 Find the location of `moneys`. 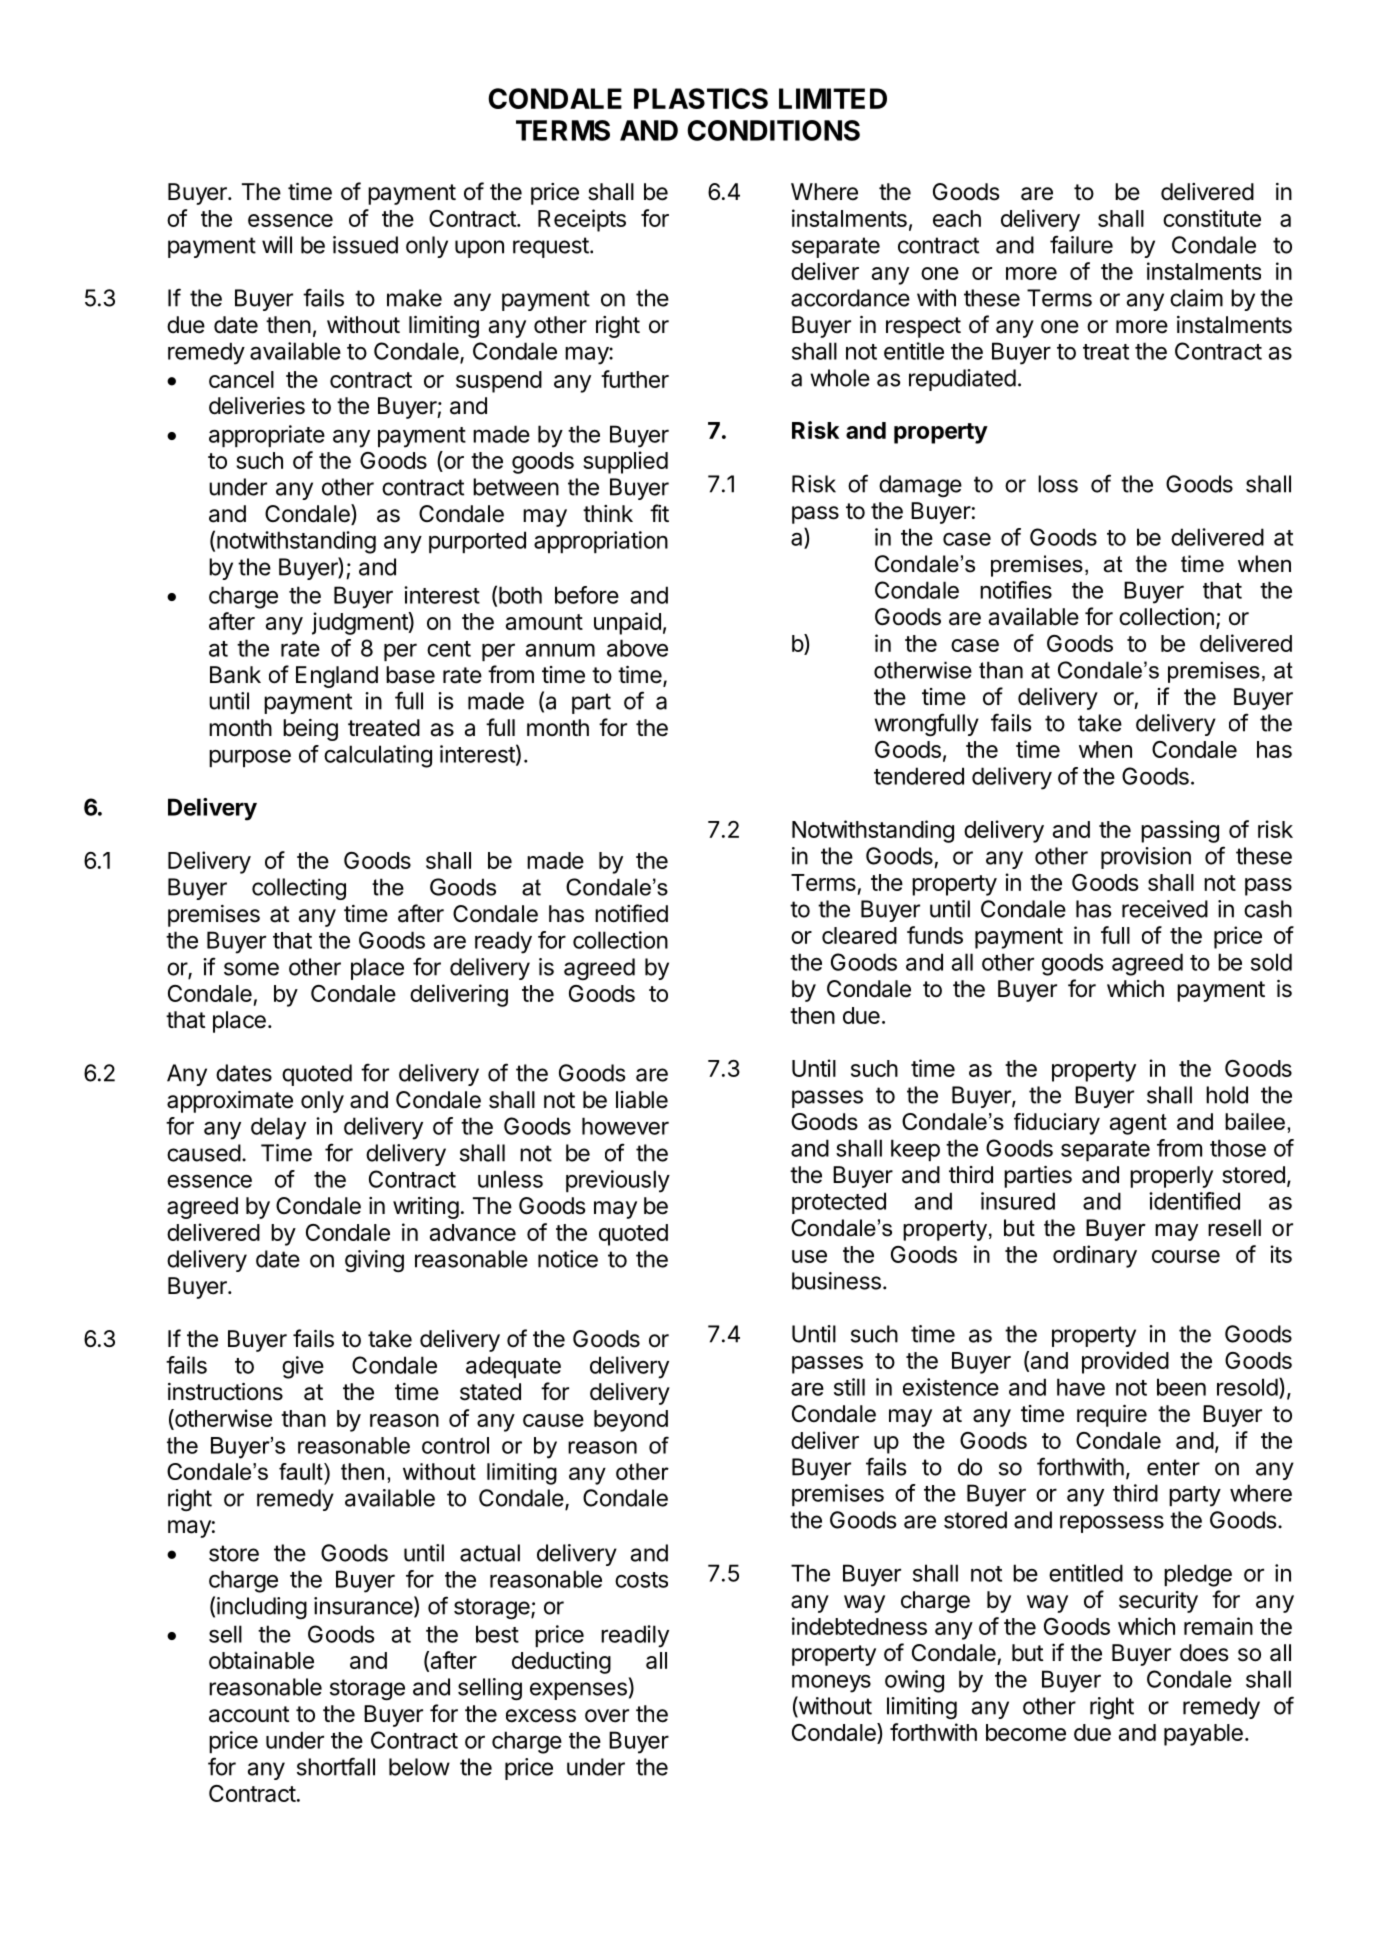

moneys is located at coordinates (831, 1683).
